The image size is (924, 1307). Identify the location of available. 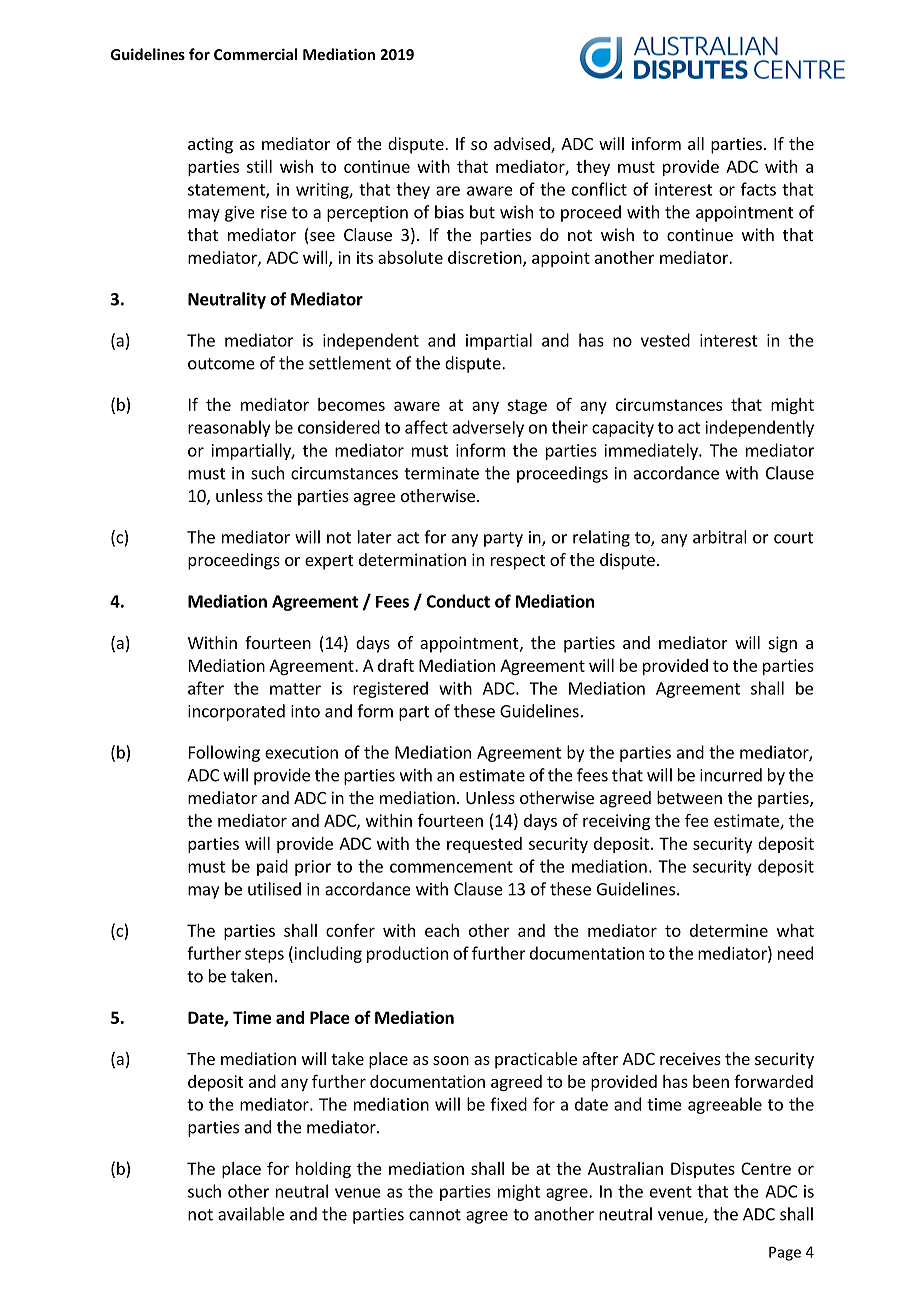
(251, 1214).
